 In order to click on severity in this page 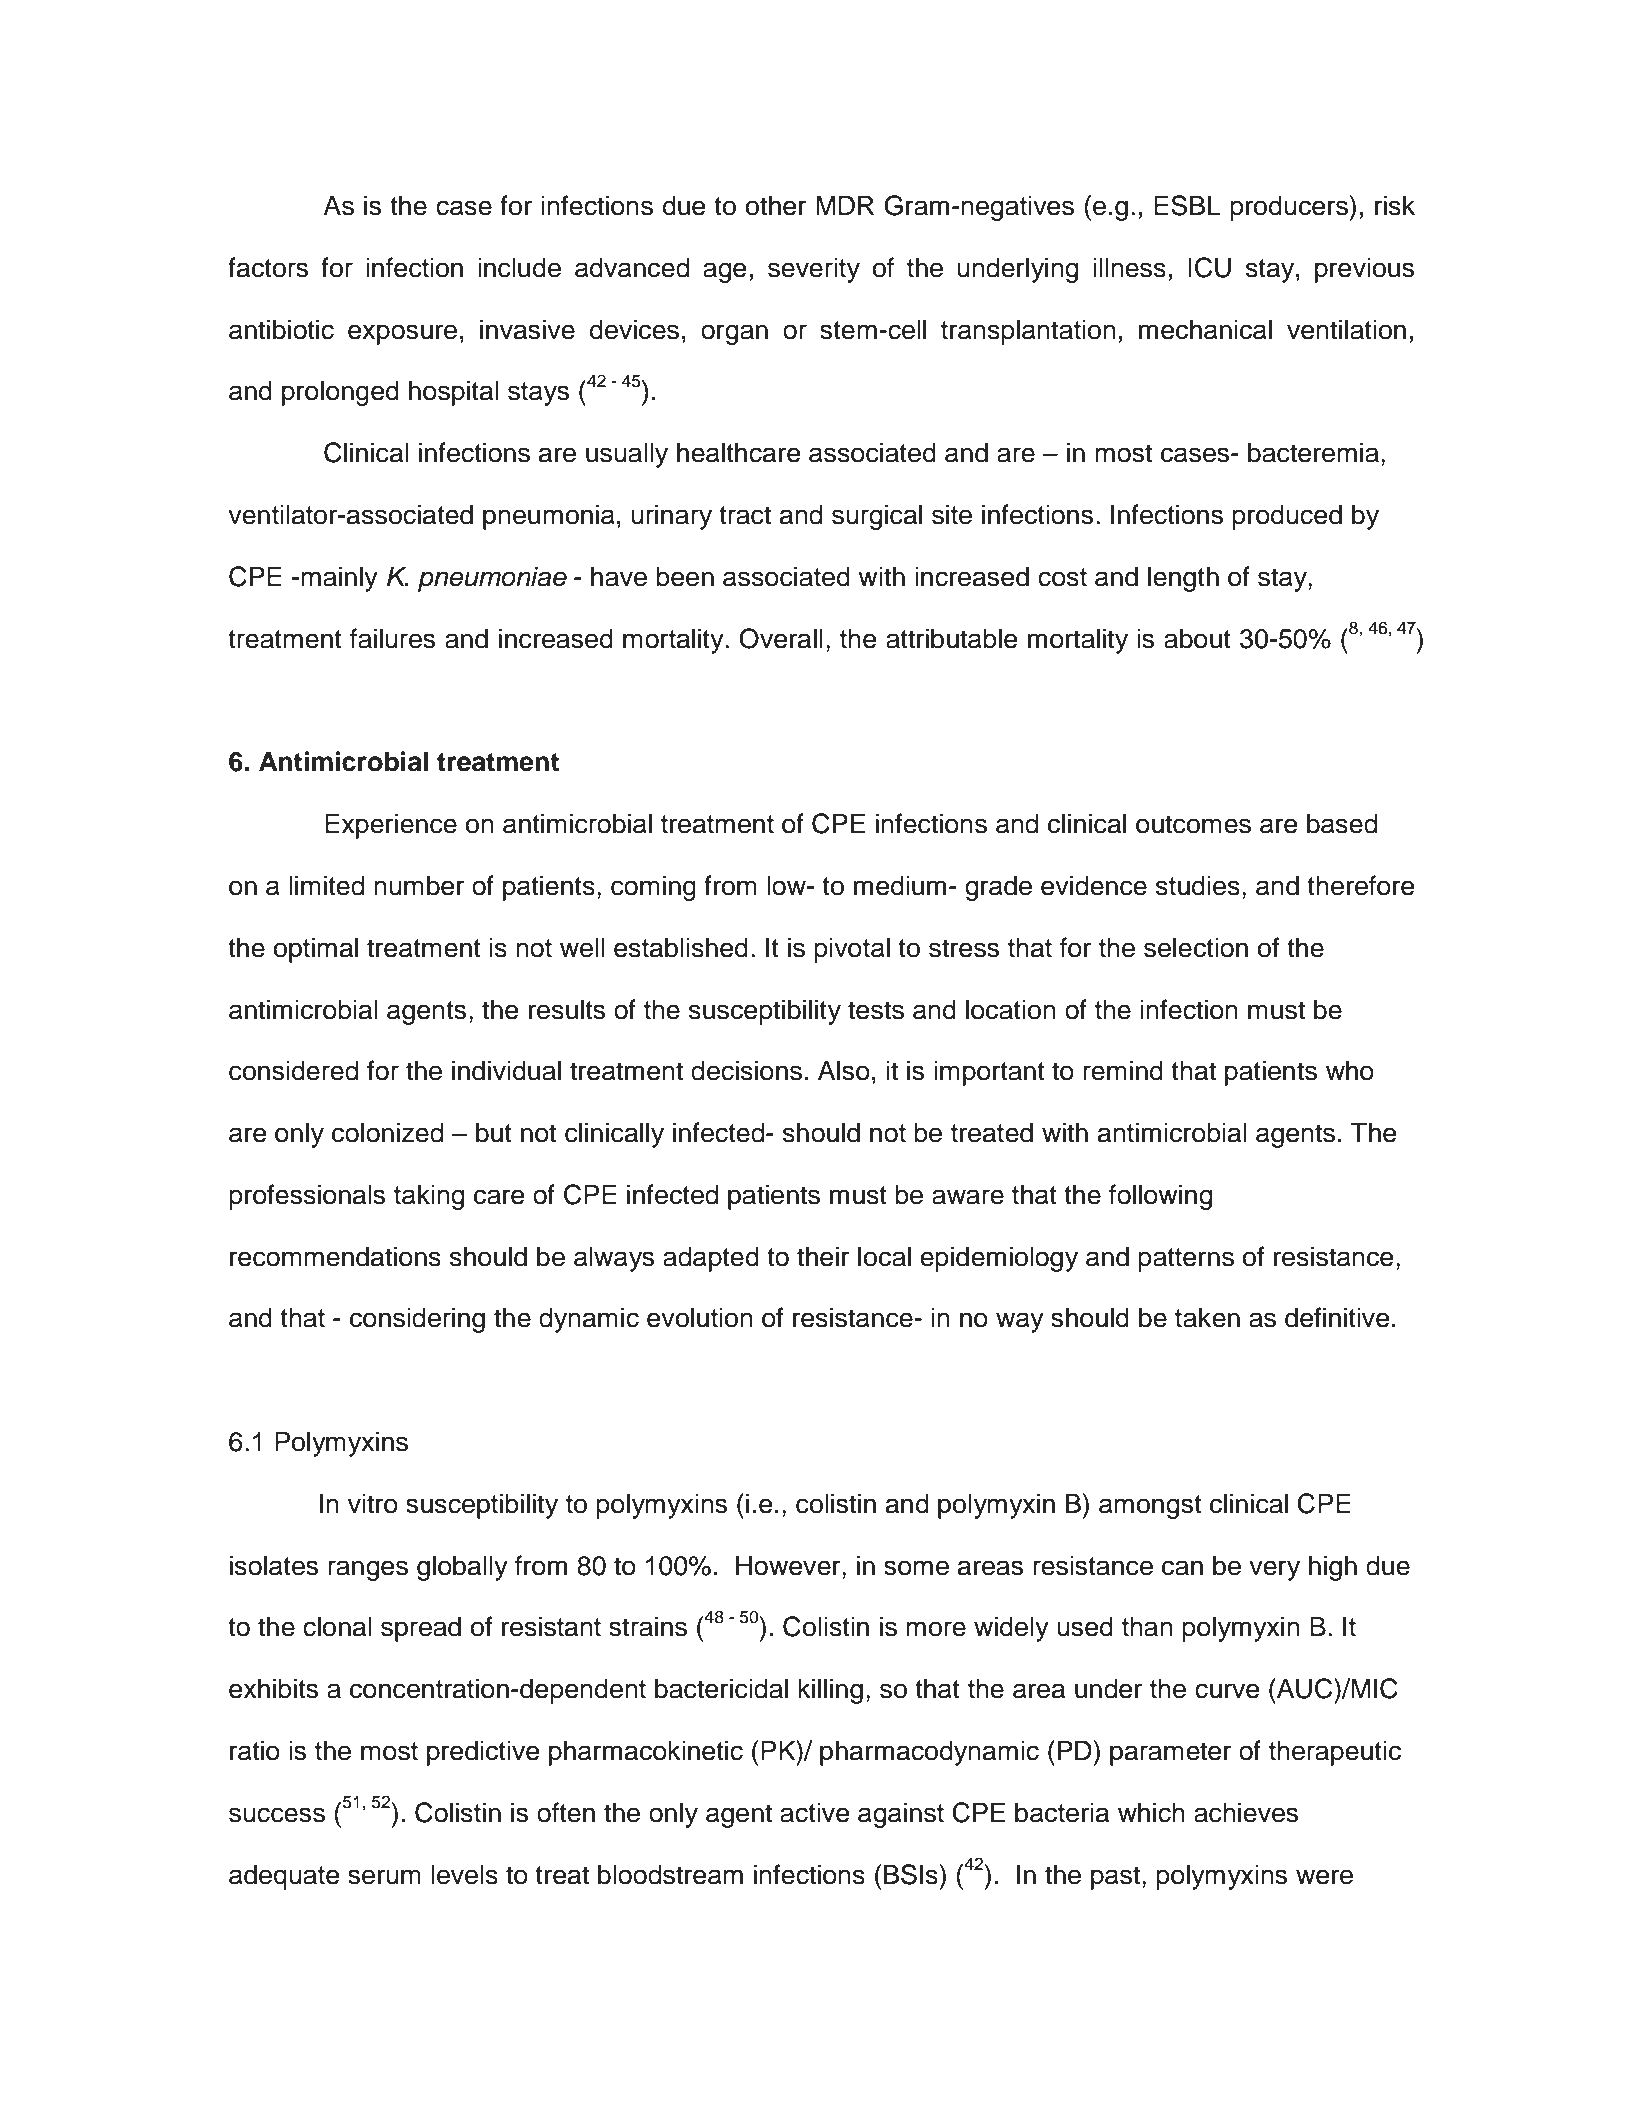, I will do `click(814, 270)`.
